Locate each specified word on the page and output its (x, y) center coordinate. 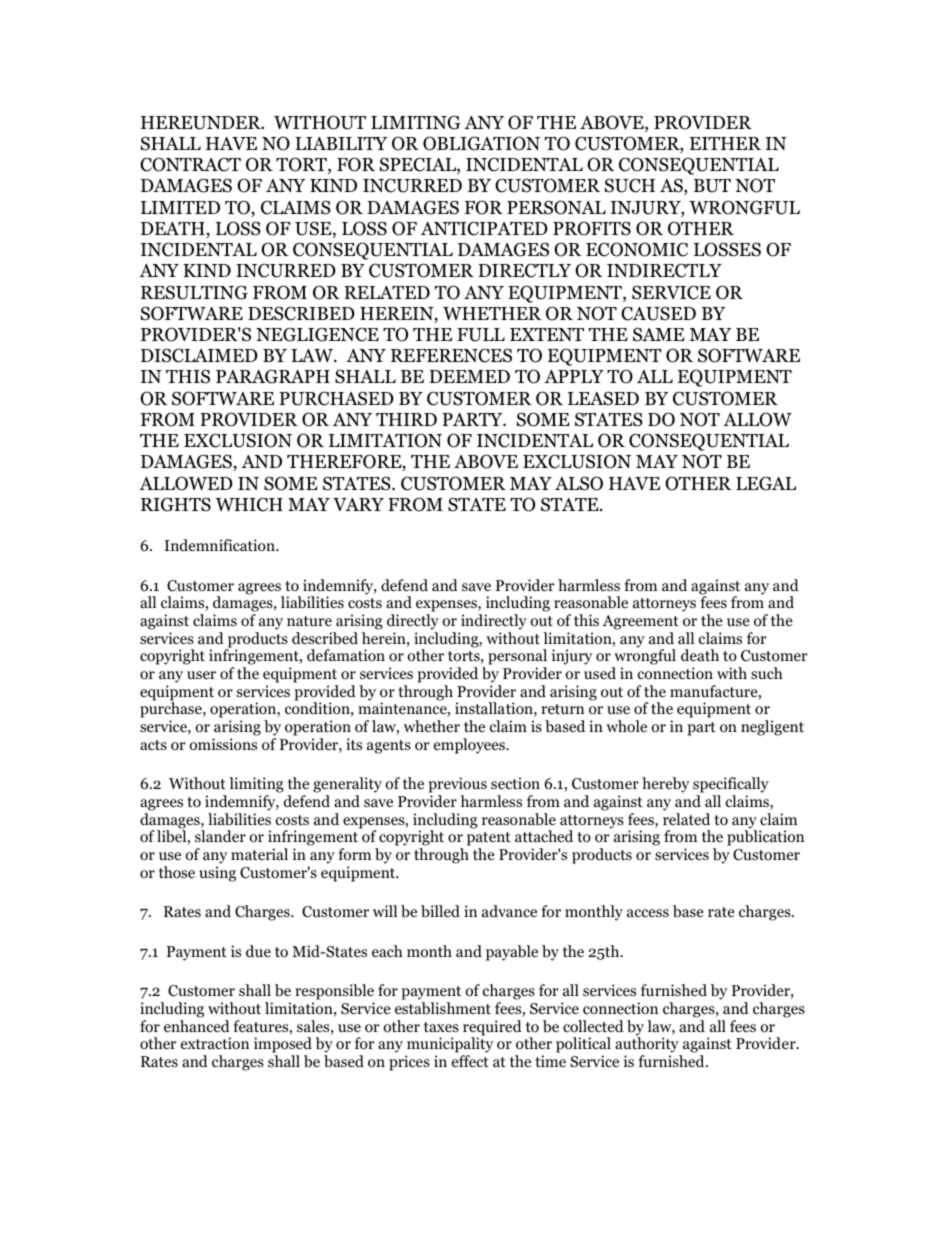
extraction (215, 1043)
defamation (346, 655)
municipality (449, 1046)
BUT (712, 186)
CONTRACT (190, 164)
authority (648, 1046)
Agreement (641, 622)
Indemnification (220, 545)
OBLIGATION (481, 143)
